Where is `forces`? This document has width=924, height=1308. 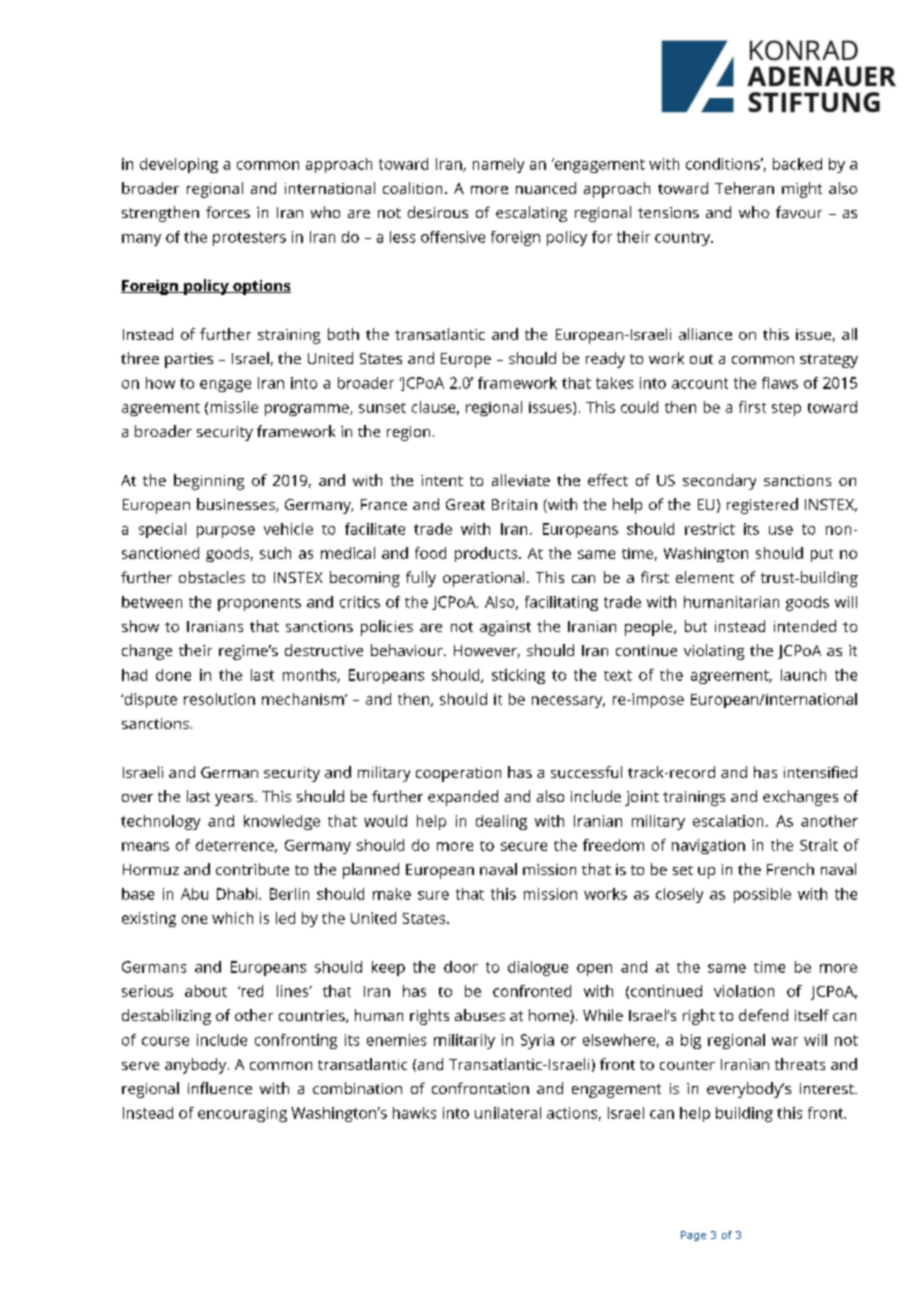
forces is located at coordinates (228, 212).
